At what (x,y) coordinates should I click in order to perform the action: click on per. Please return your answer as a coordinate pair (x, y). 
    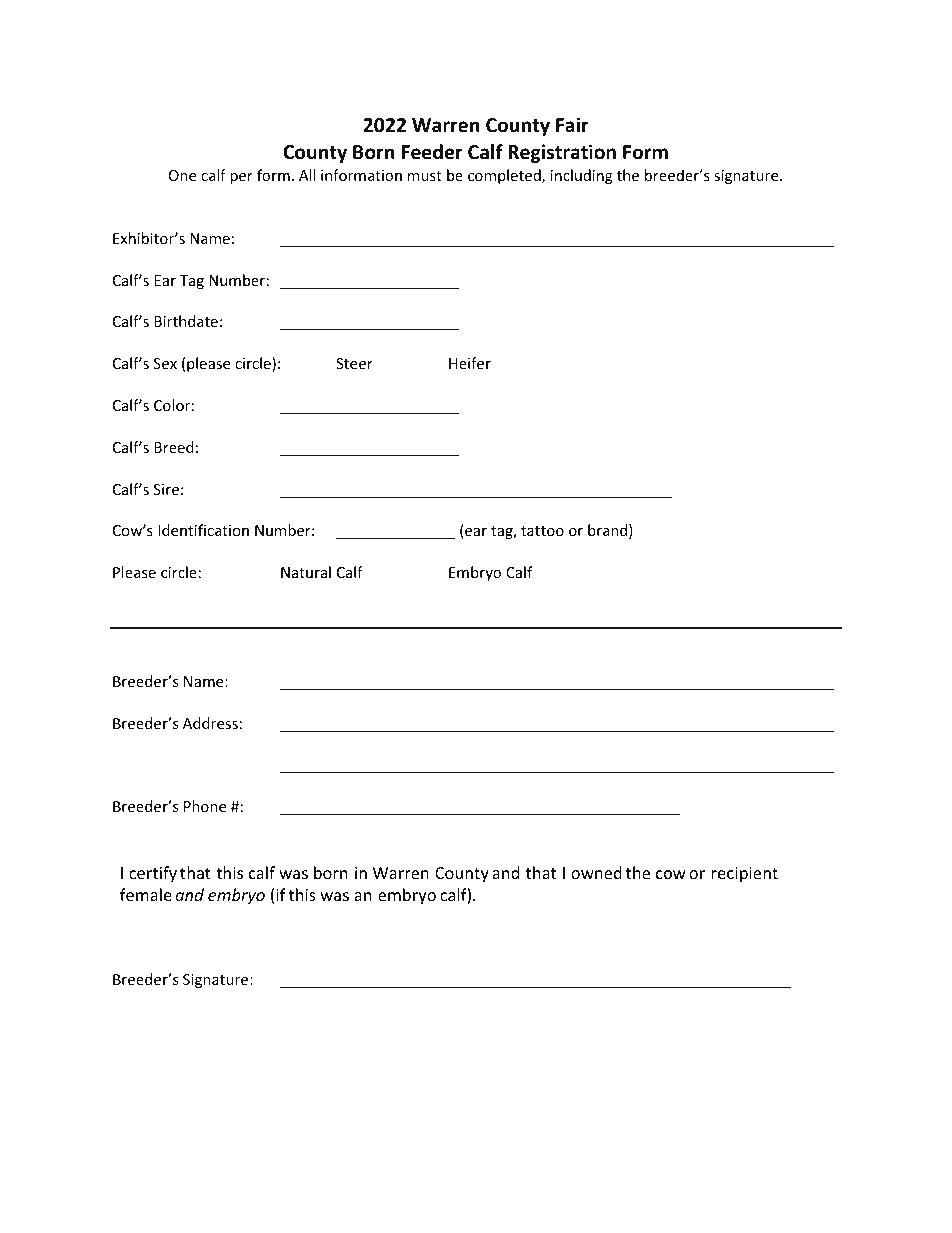
    Looking at the image, I should click on (241, 178).
